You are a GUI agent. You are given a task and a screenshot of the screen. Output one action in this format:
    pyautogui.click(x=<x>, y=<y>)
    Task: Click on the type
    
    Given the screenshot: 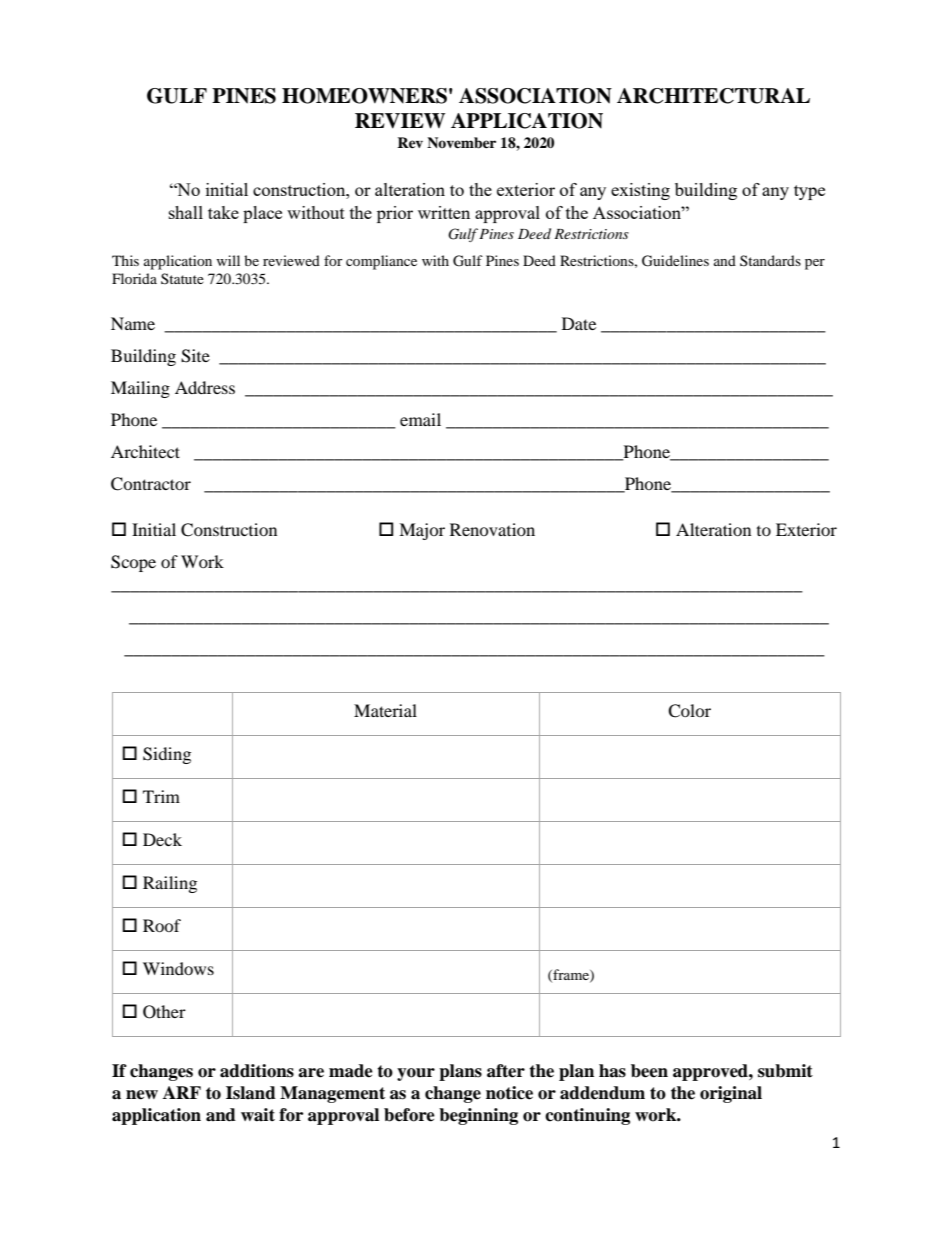 What is the action you would take?
    pyautogui.click(x=809, y=192)
